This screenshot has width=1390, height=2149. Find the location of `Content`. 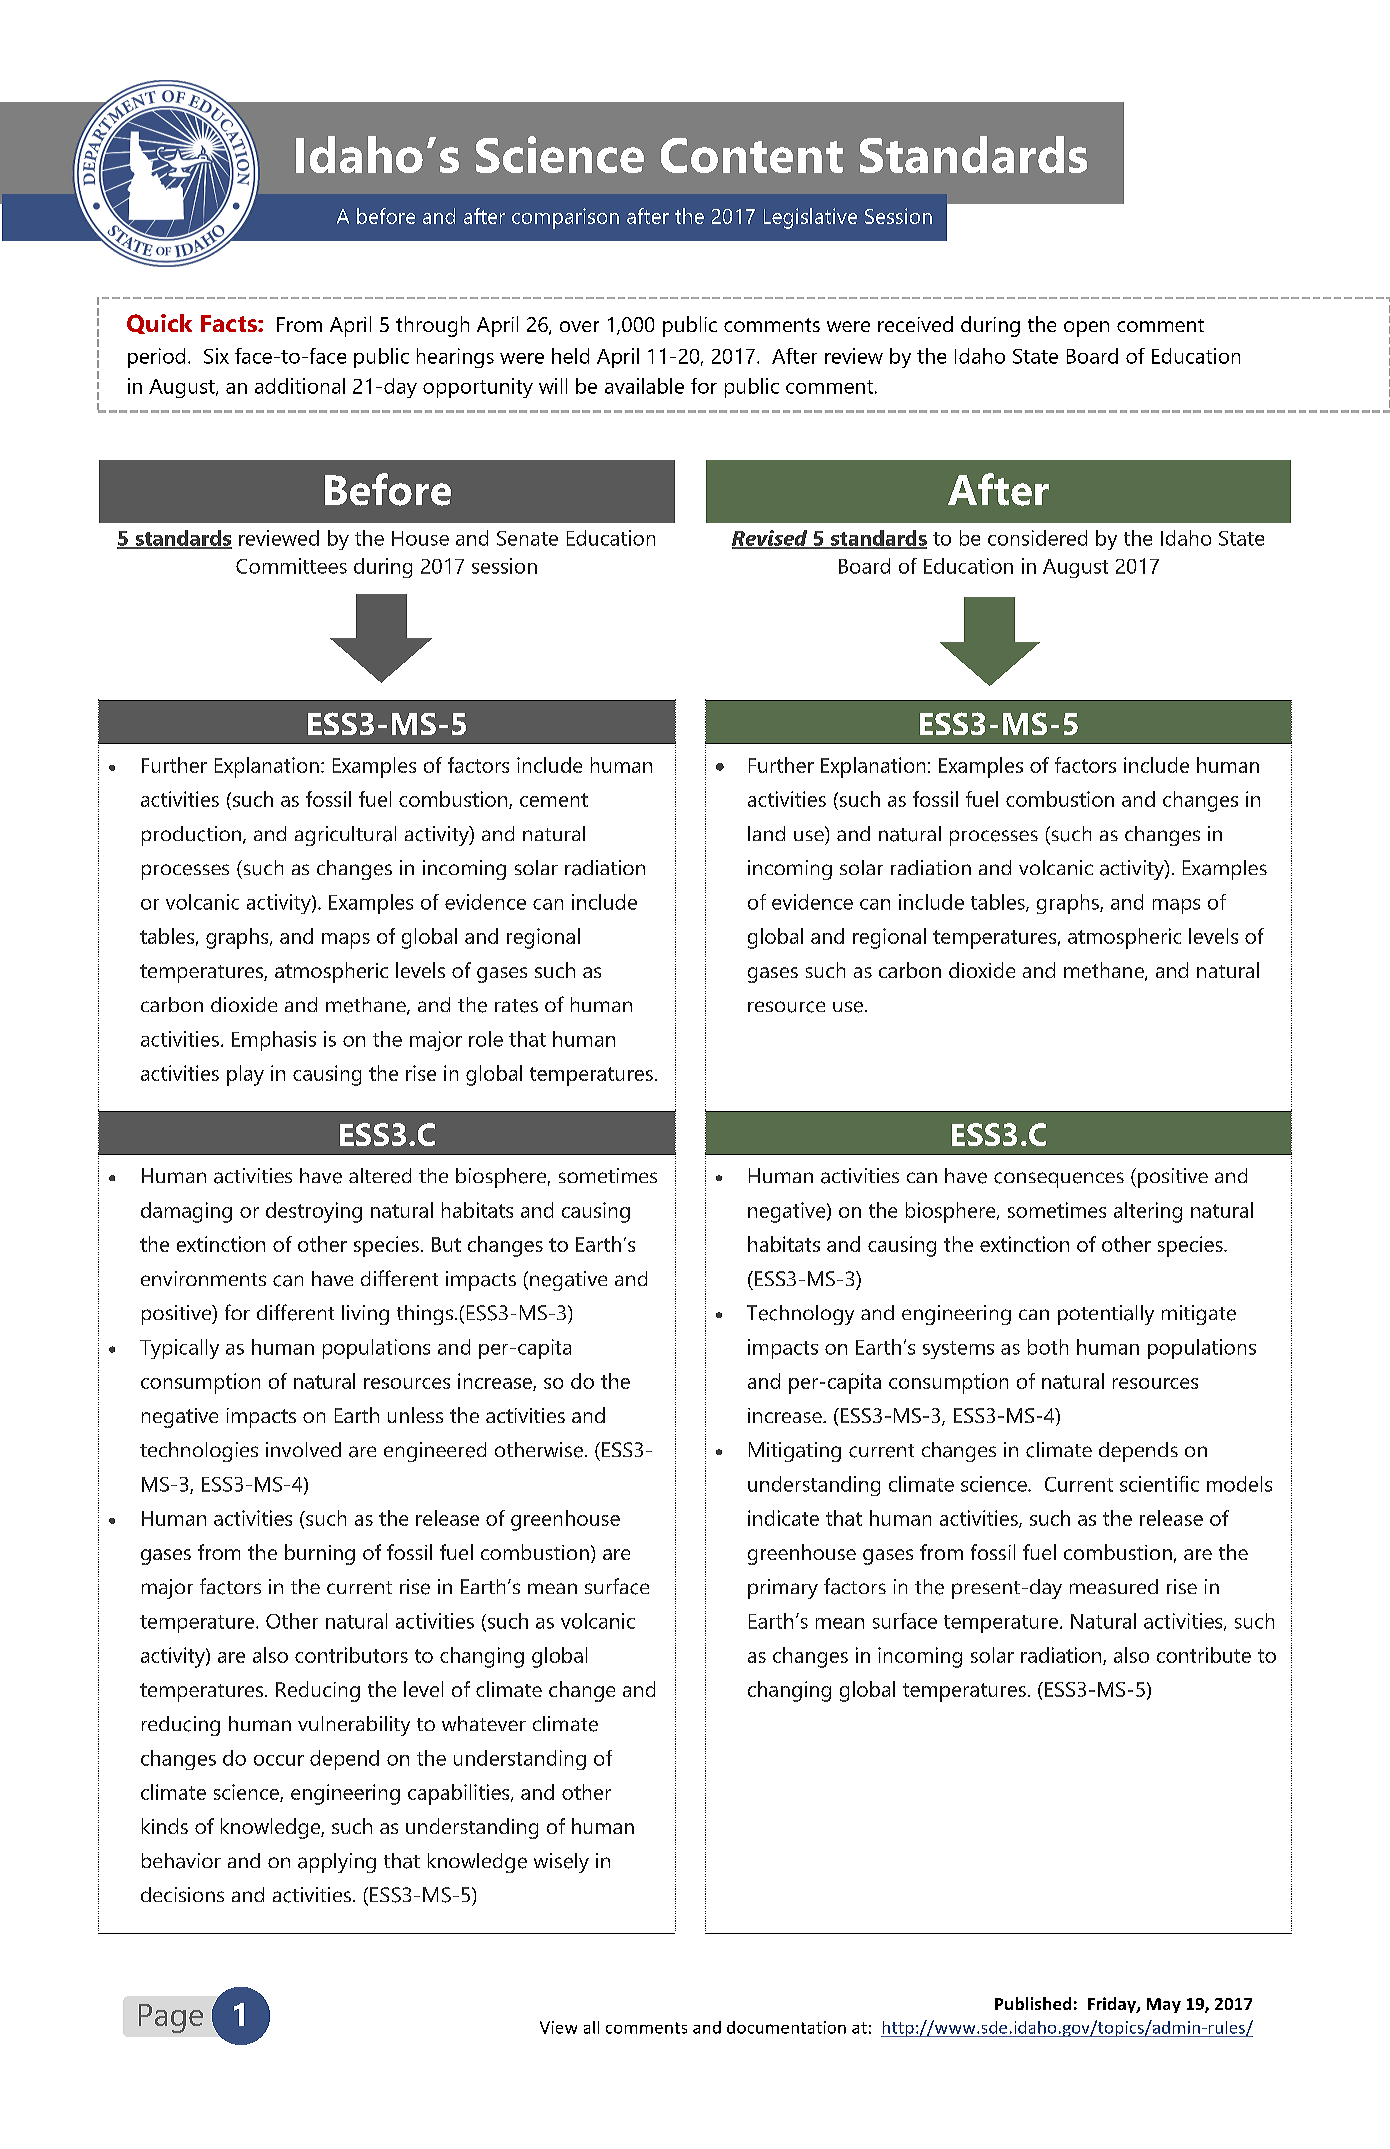

Content is located at coordinates (752, 155).
